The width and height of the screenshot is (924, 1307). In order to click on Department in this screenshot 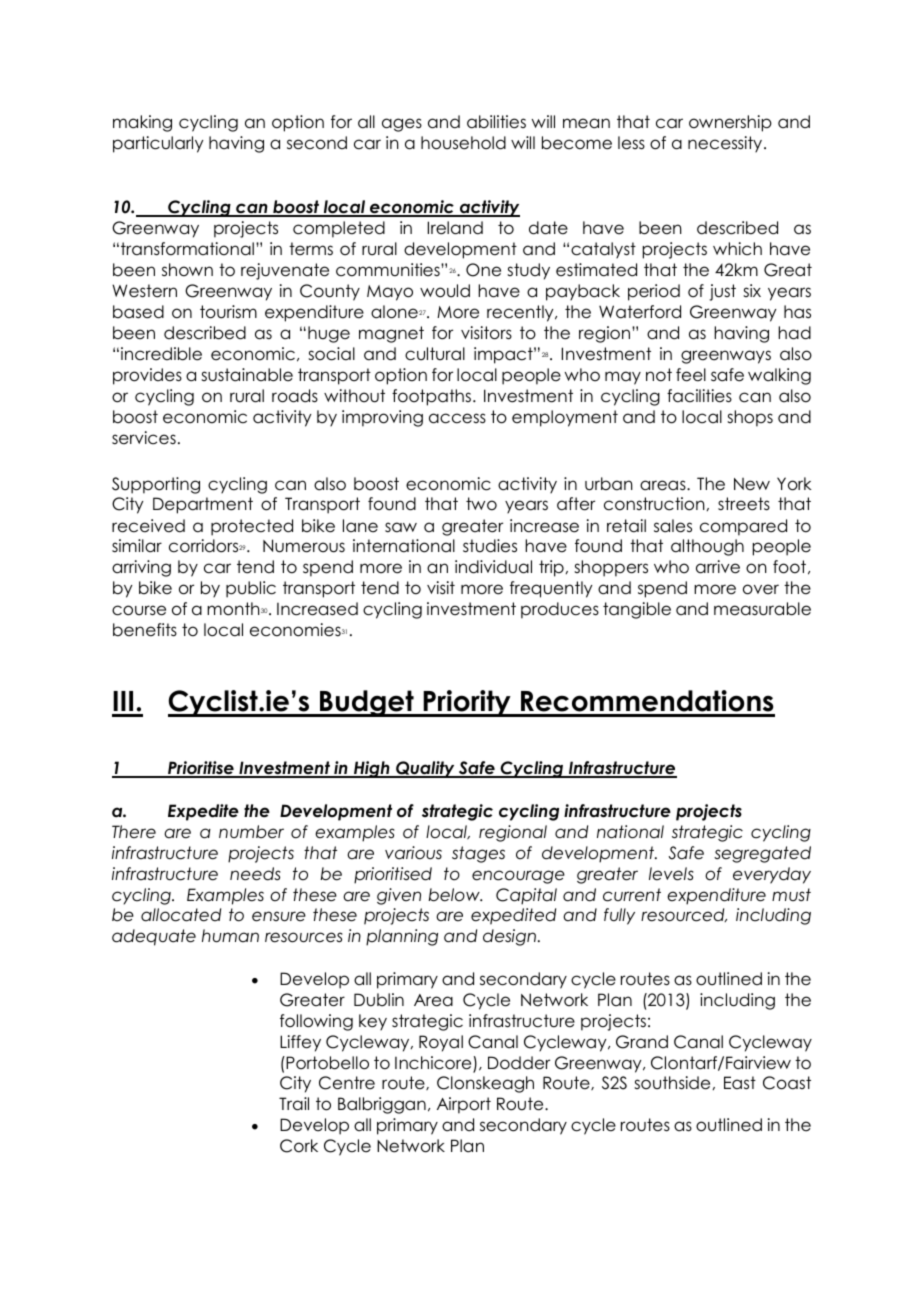, I will do `click(203, 505)`.
